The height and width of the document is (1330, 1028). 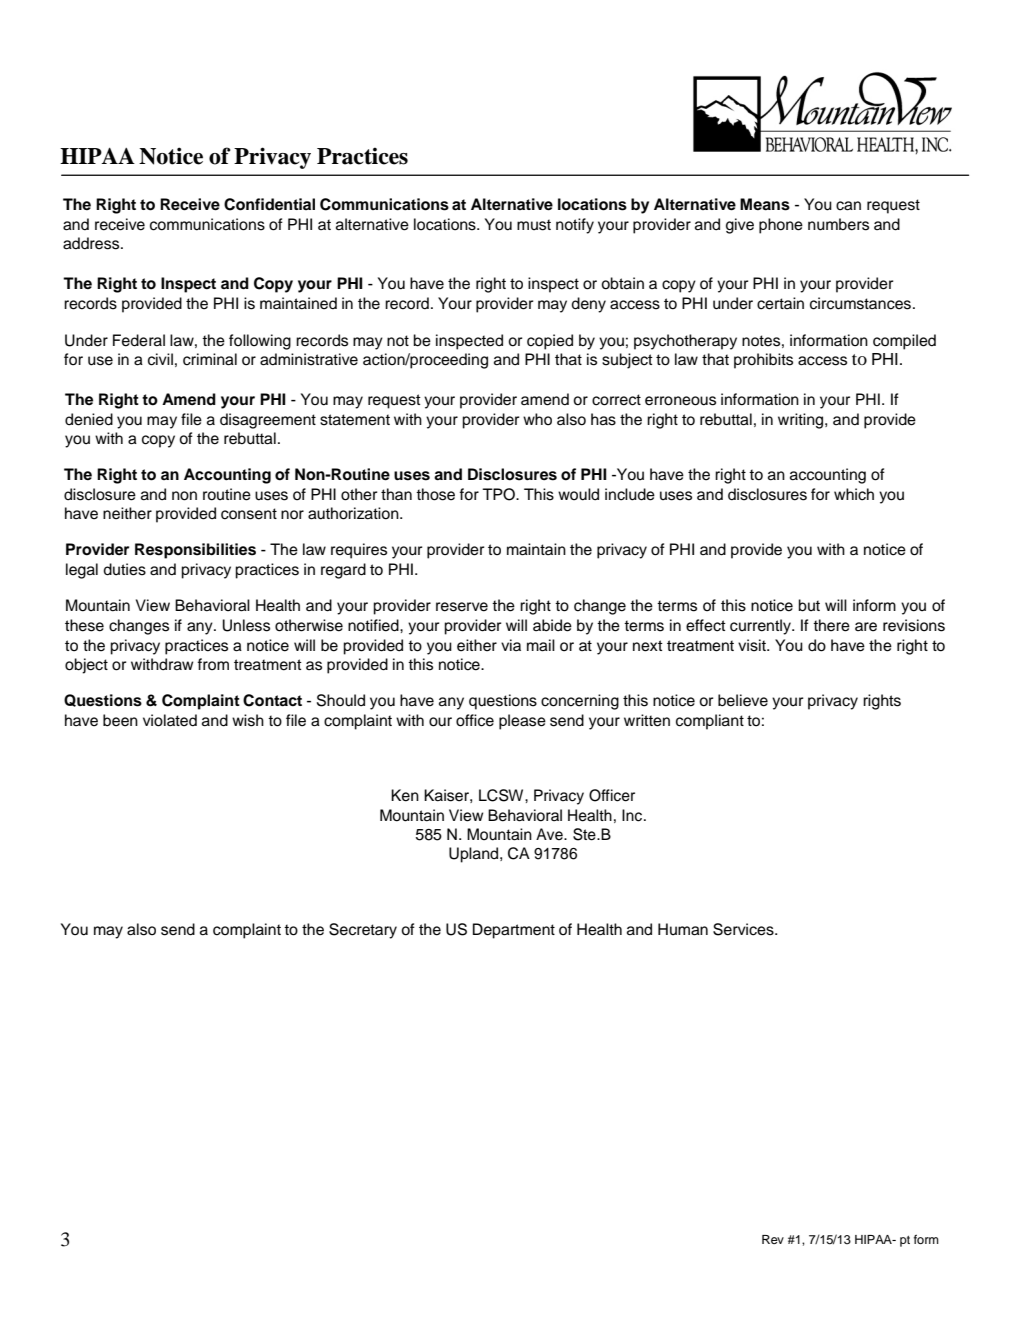 I want to click on must, so click(x=534, y=225).
